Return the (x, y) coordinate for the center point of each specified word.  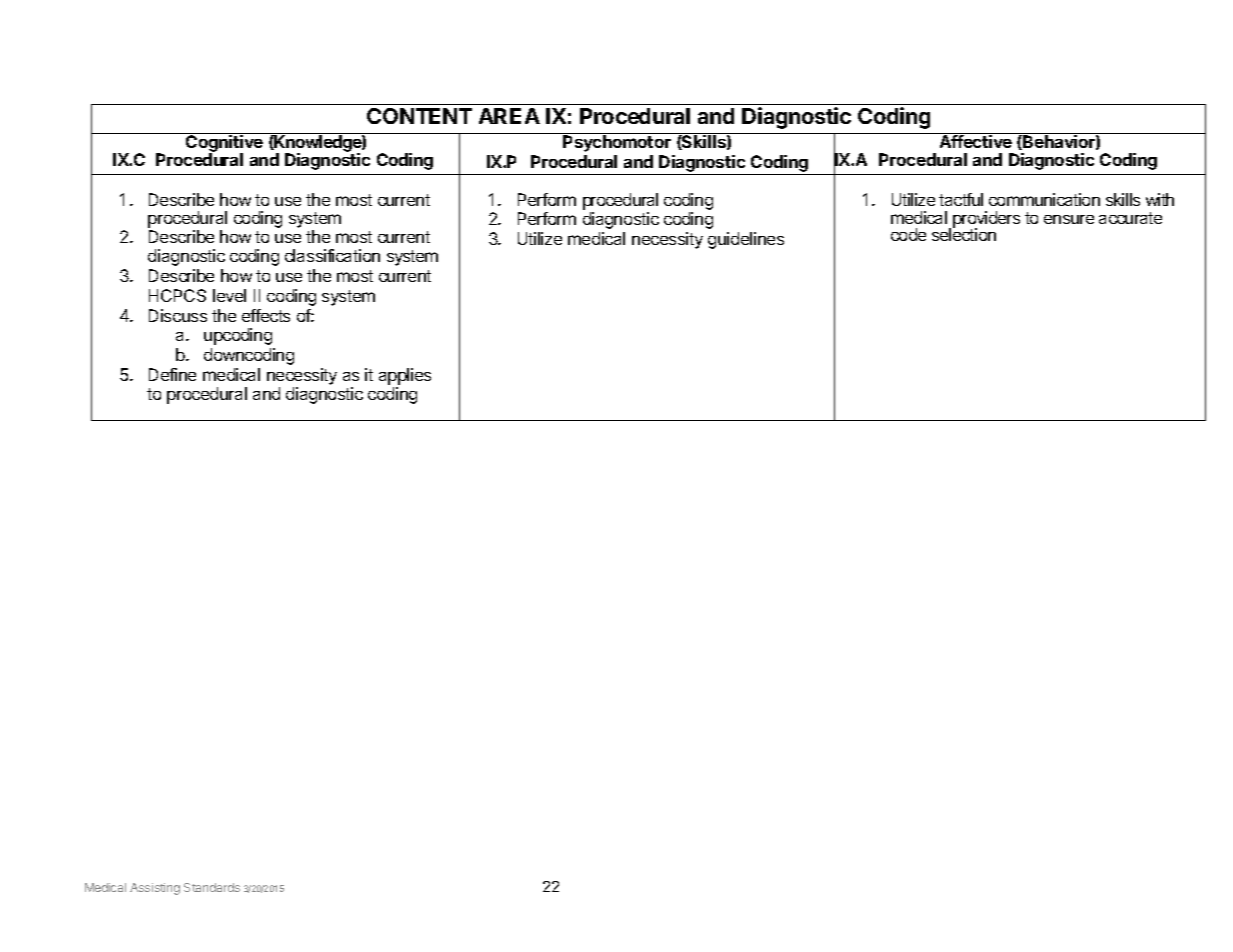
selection (964, 234)
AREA (509, 116)
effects (266, 315)
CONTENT (419, 116)
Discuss (178, 315)
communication (1044, 199)
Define (172, 374)
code (908, 234)
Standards (212, 887)
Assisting (155, 889)
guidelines (746, 240)
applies (405, 376)
